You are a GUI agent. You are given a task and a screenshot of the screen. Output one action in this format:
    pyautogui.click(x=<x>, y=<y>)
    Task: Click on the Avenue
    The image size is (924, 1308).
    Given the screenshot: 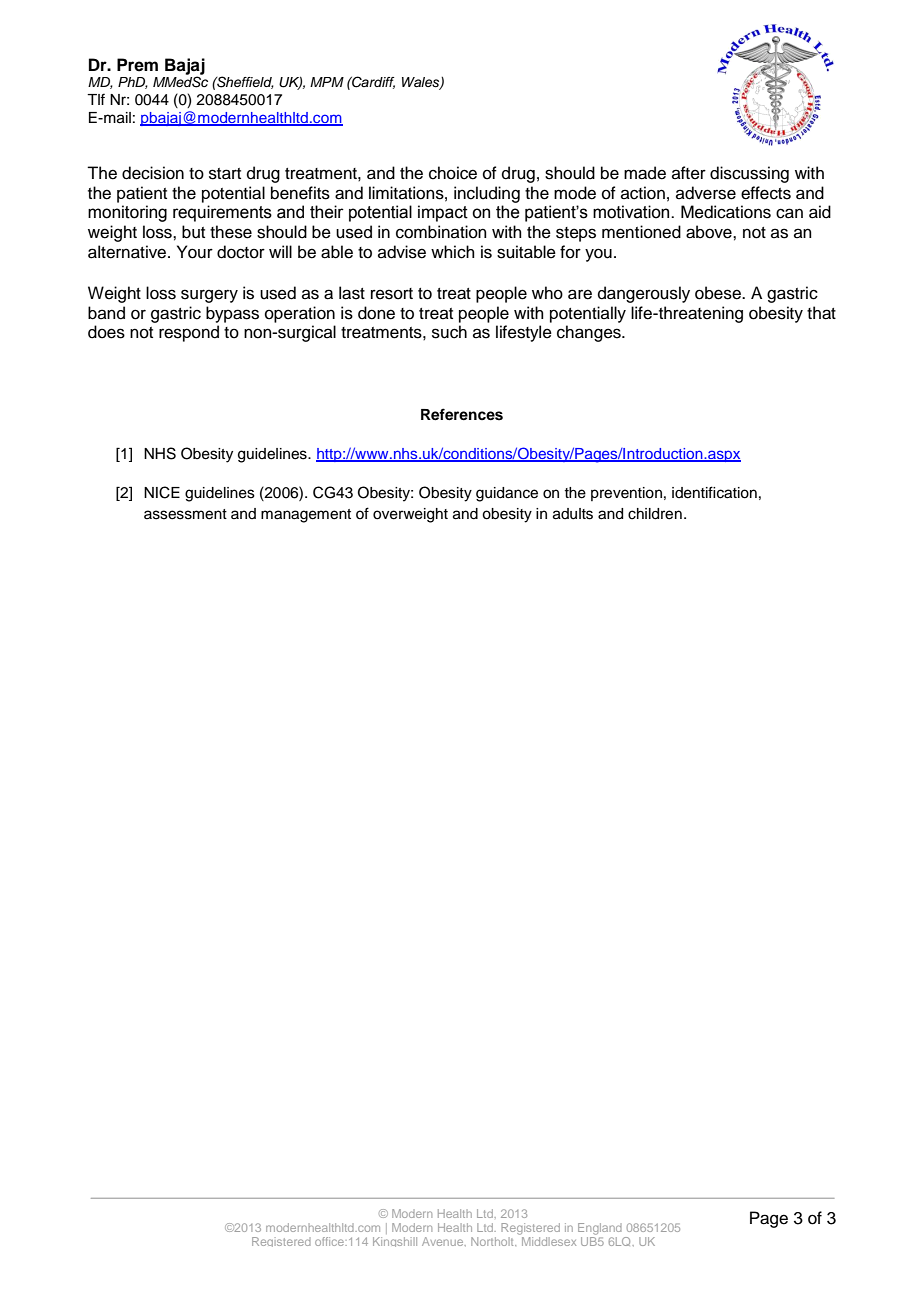 What is the action you would take?
    pyautogui.click(x=444, y=1241)
